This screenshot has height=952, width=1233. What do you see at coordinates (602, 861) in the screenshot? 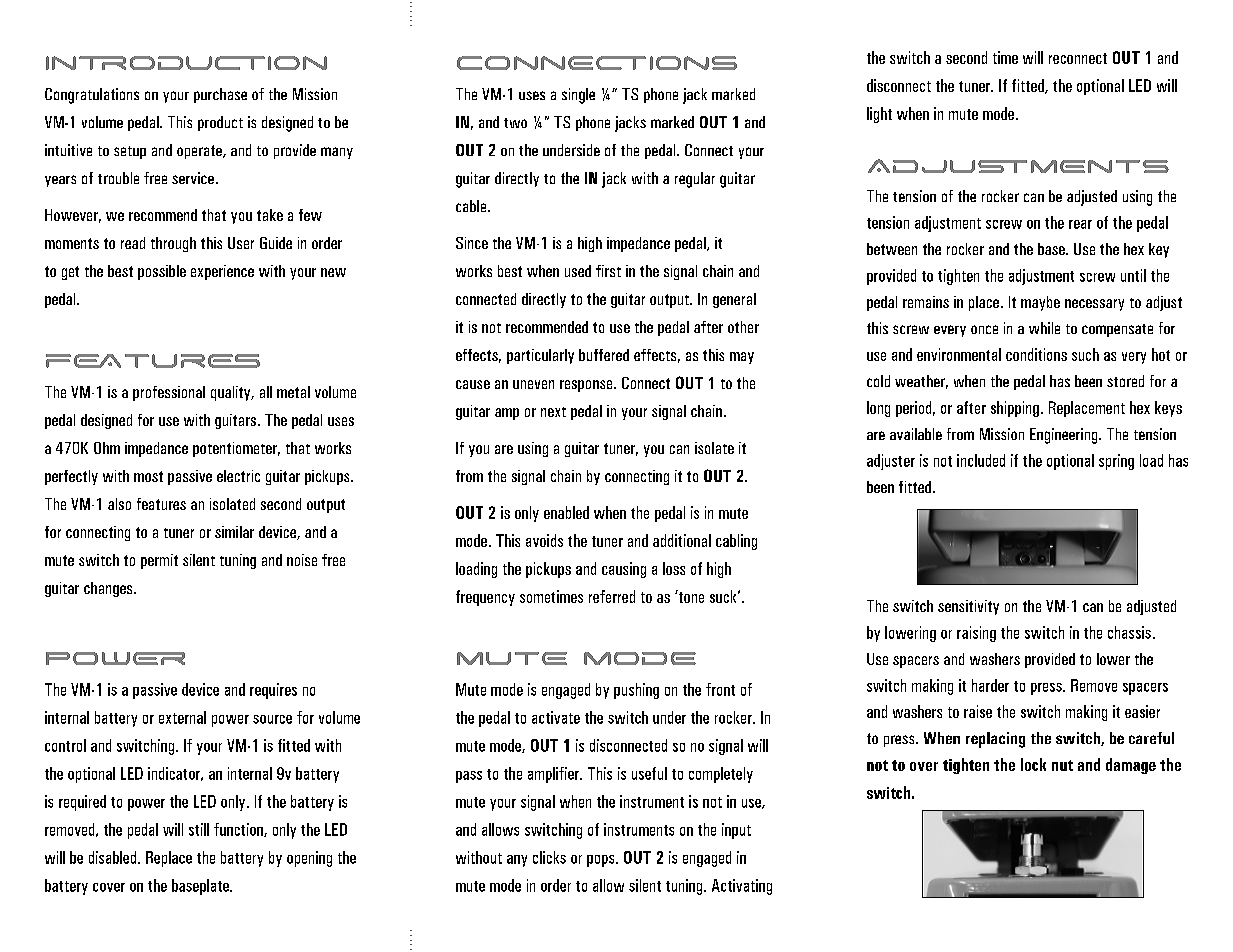
I see `pops` at bounding box center [602, 861].
